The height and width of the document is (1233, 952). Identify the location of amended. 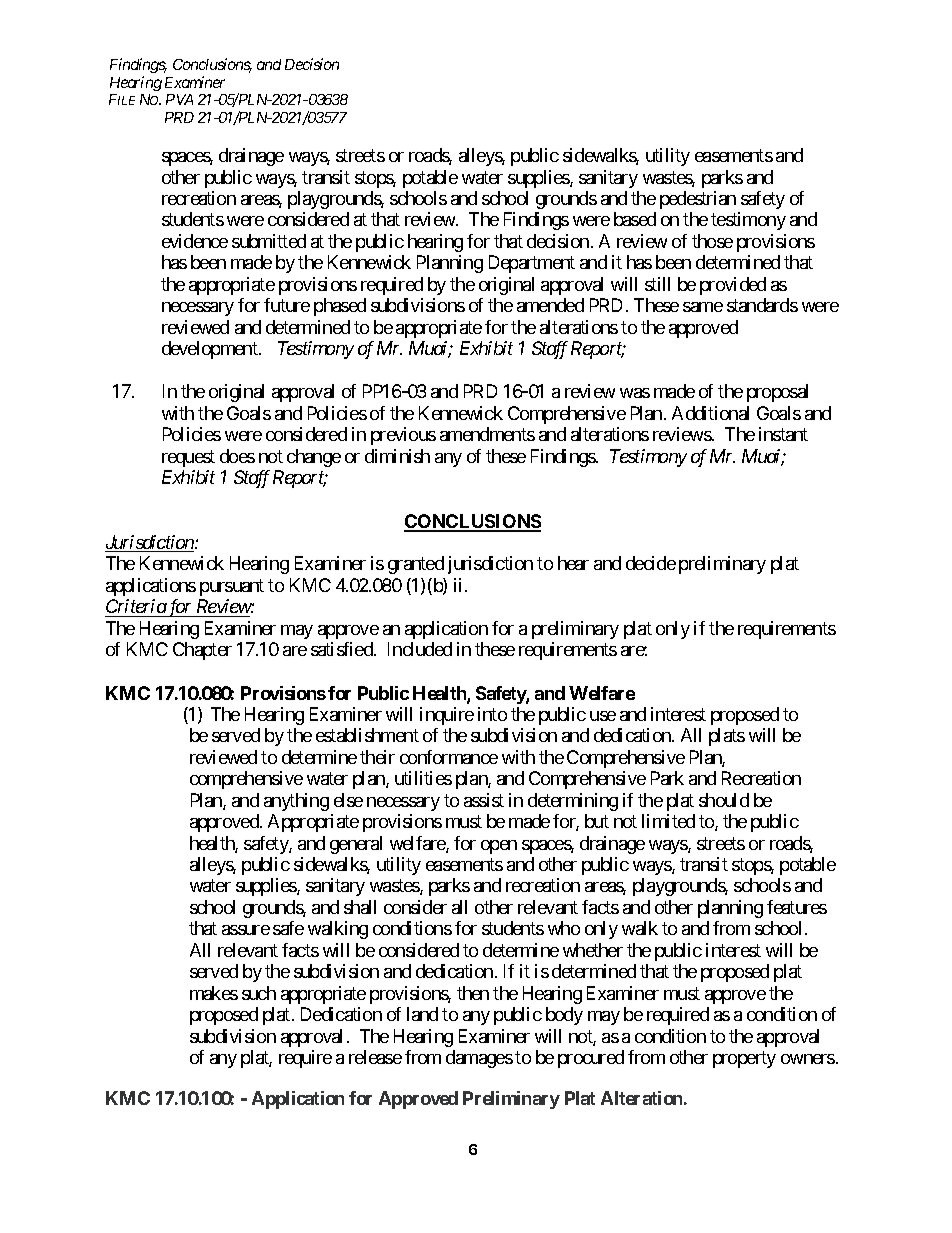
(550, 305).
